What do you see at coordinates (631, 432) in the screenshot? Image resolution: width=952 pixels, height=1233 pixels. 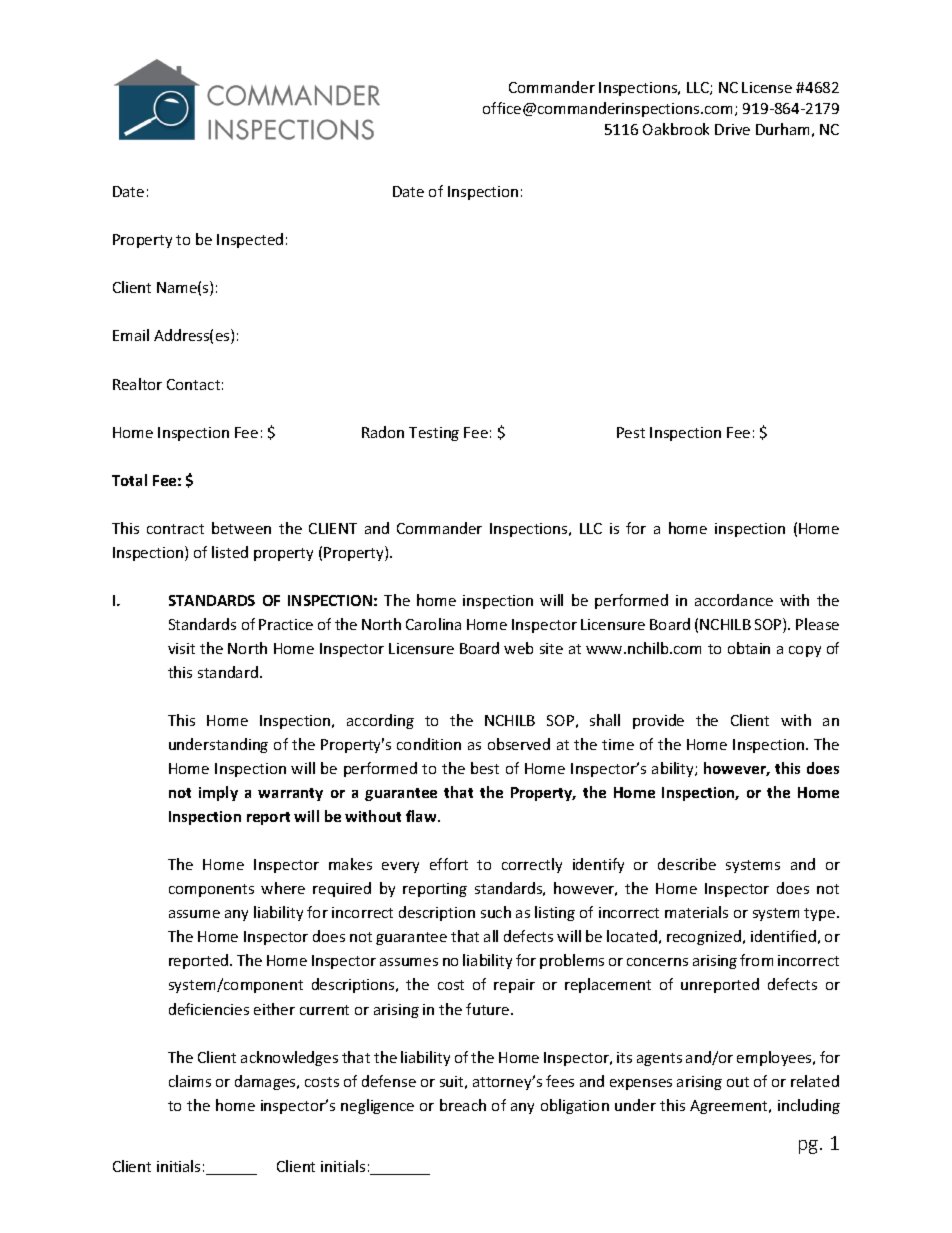 I see `Pest` at bounding box center [631, 432].
